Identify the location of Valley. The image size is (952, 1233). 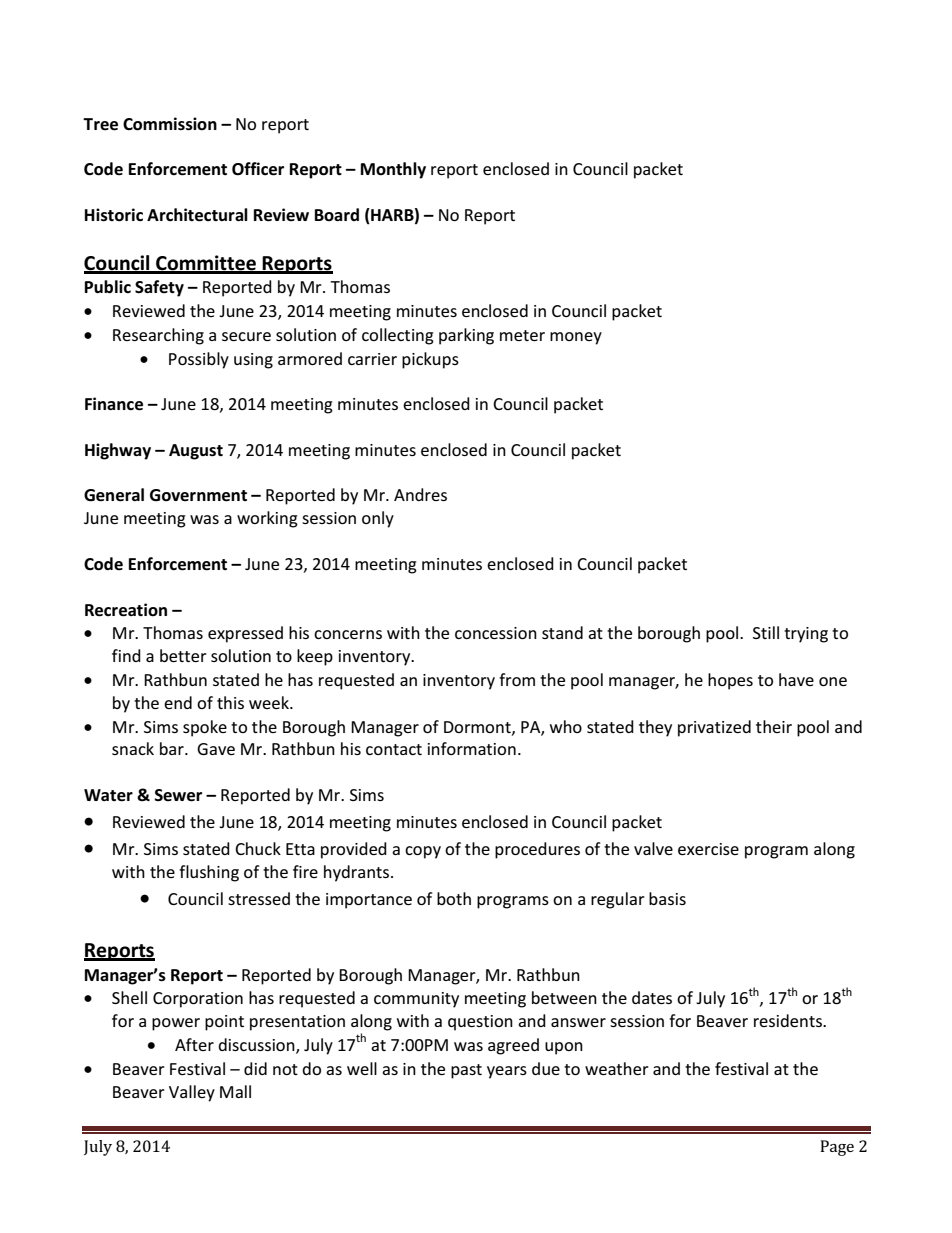
(192, 1093).
